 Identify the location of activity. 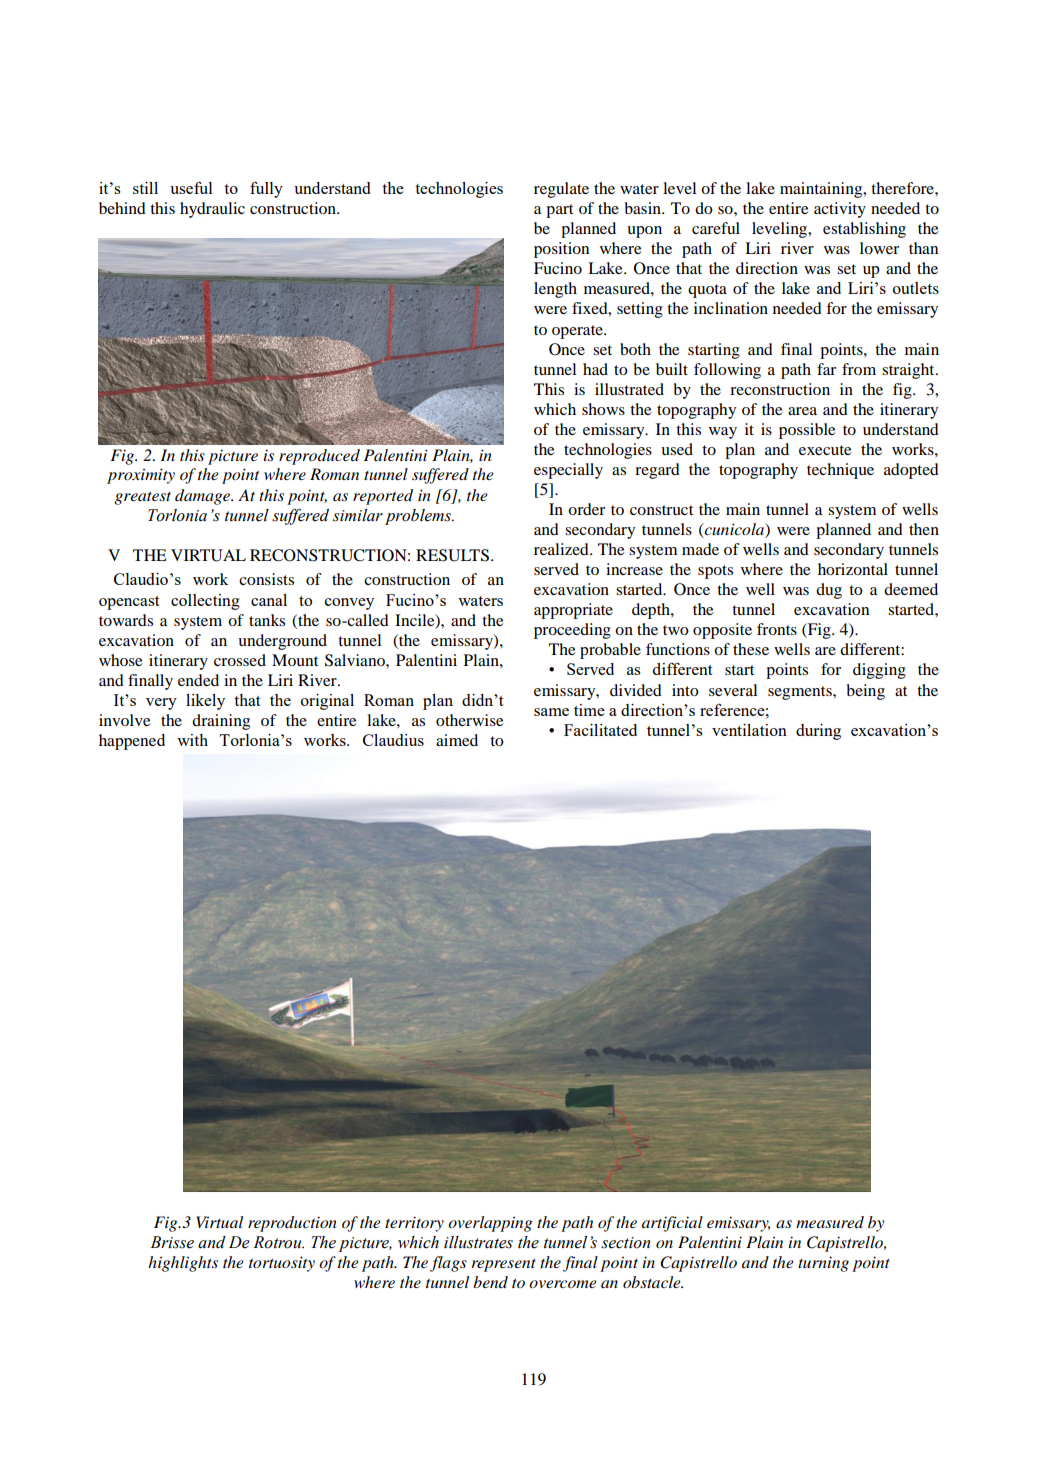
(840, 210).
